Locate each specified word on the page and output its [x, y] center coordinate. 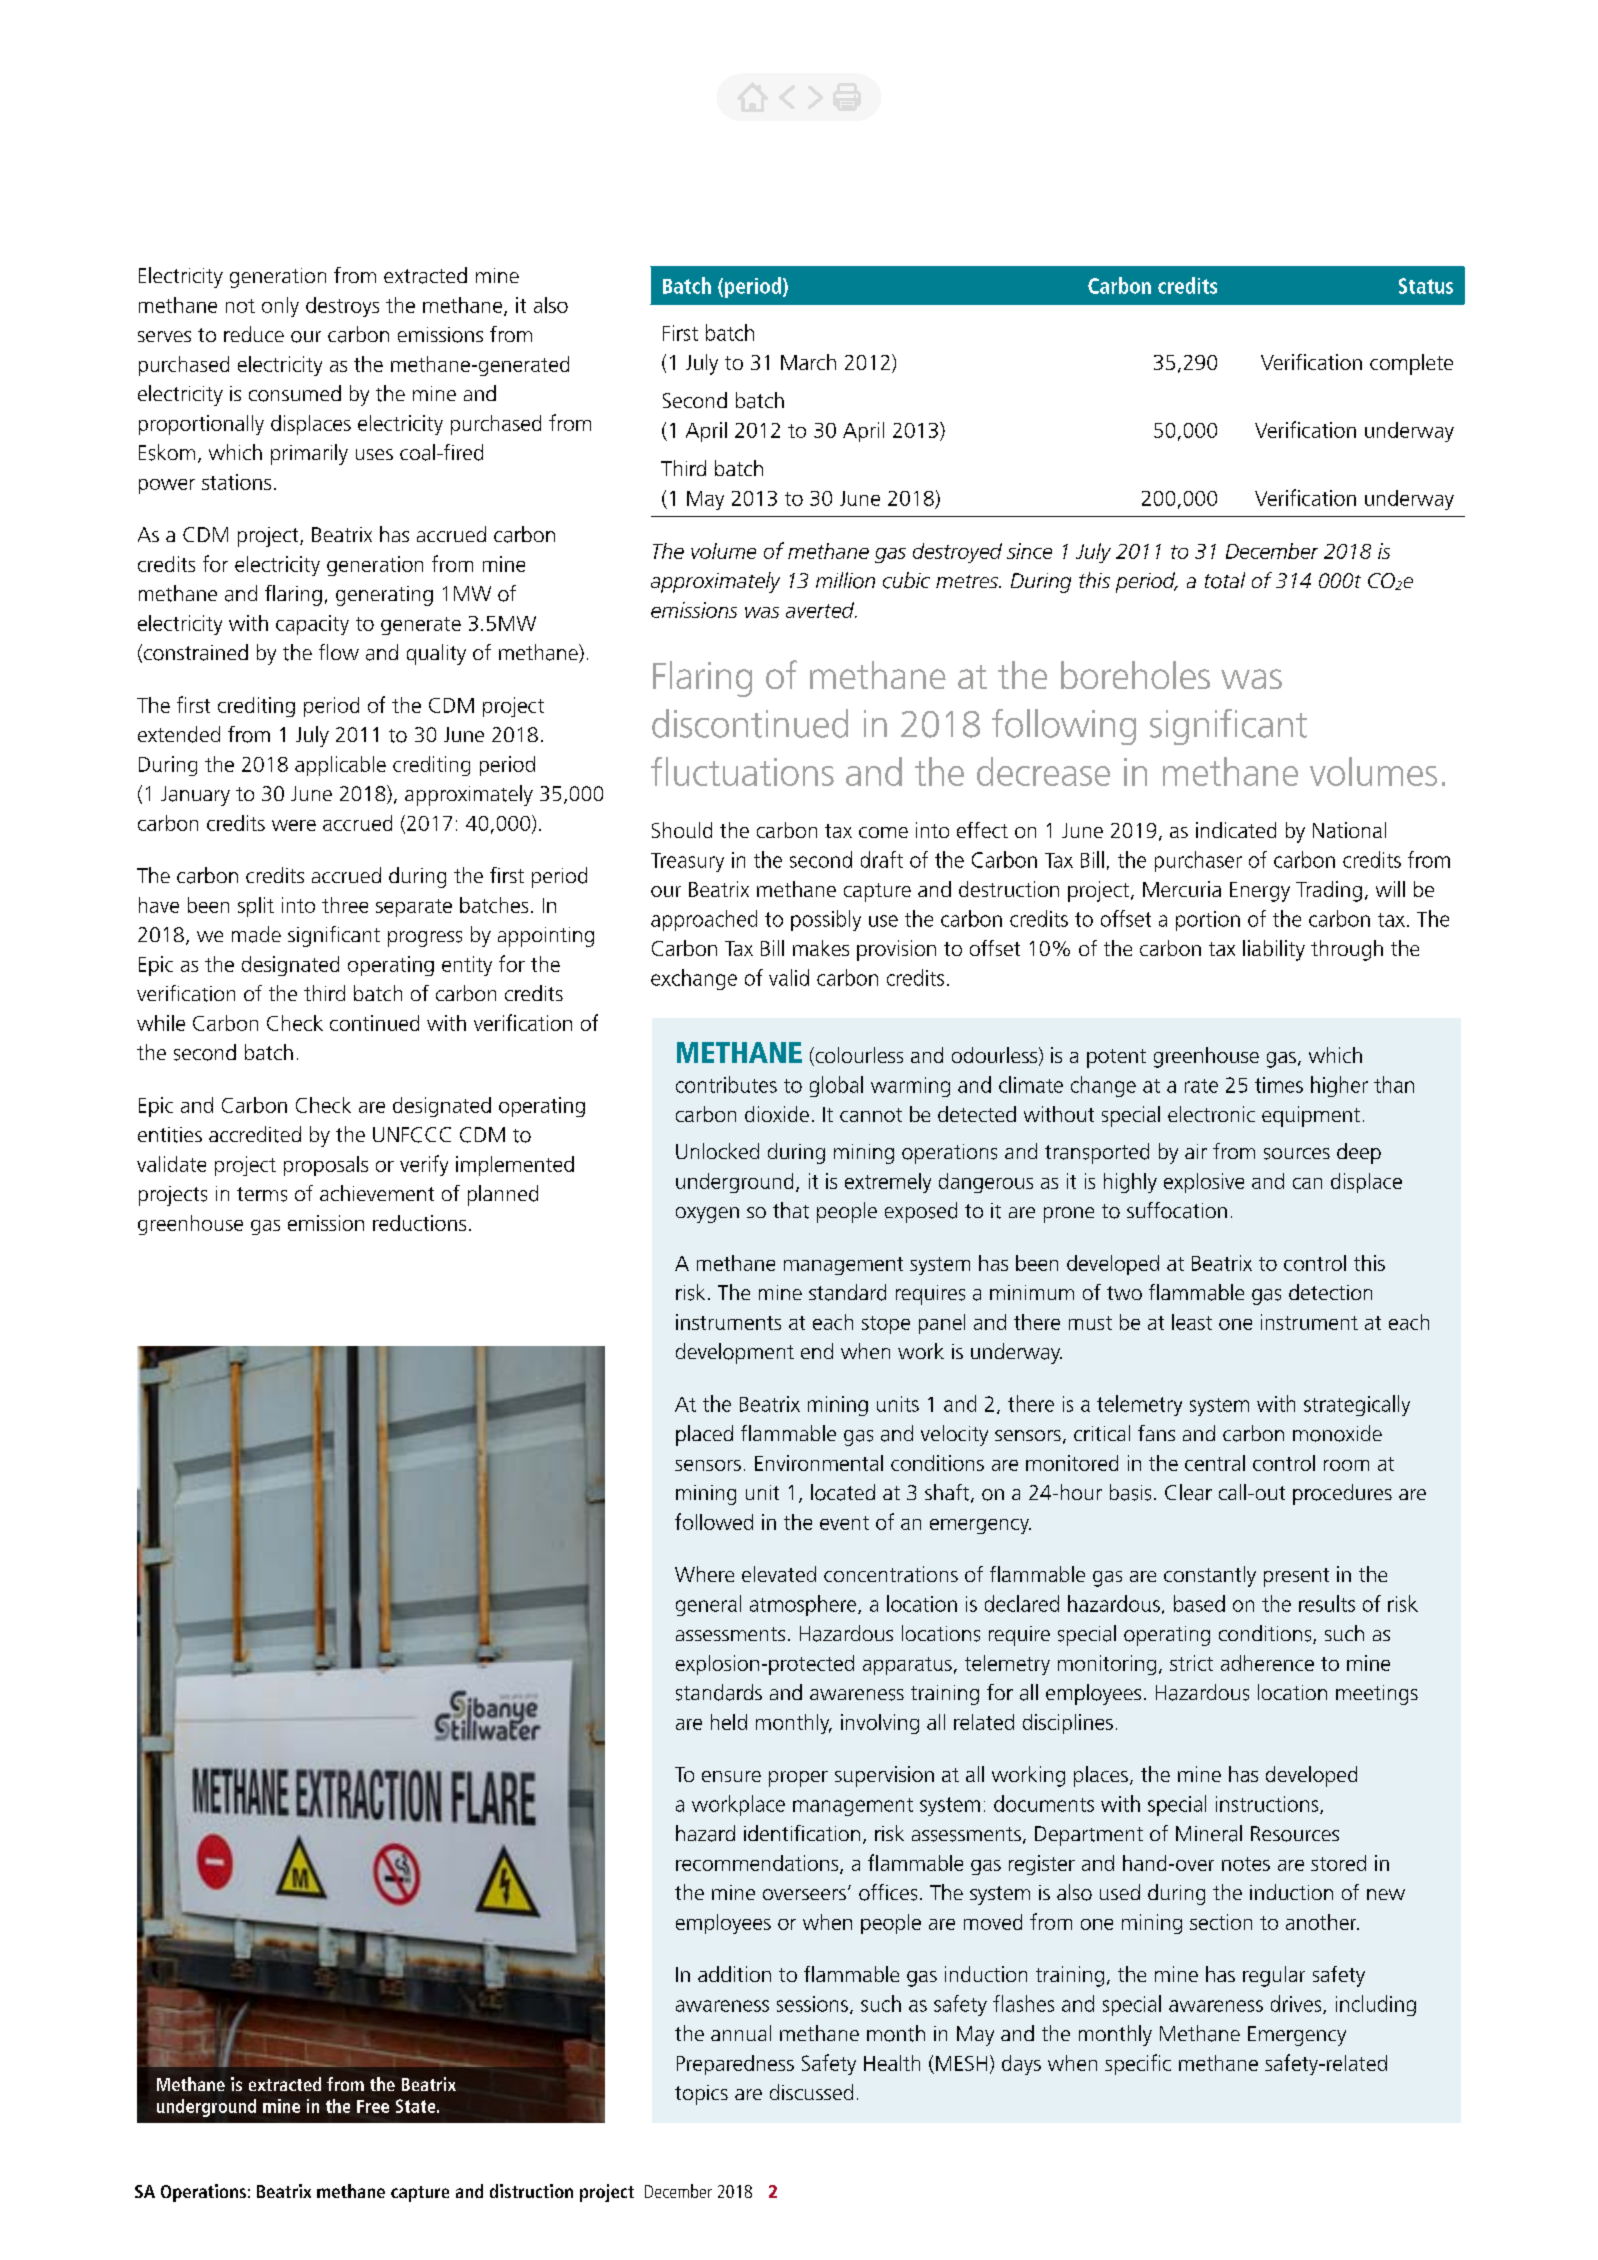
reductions [419, 1223]
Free [373, 2106]
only [280, 307]
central [1215, 1463]
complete [1411, 364]
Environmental [819, 1463]
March [808, 362]
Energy [1260, 892]
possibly [826, 920]
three [345, 905]
